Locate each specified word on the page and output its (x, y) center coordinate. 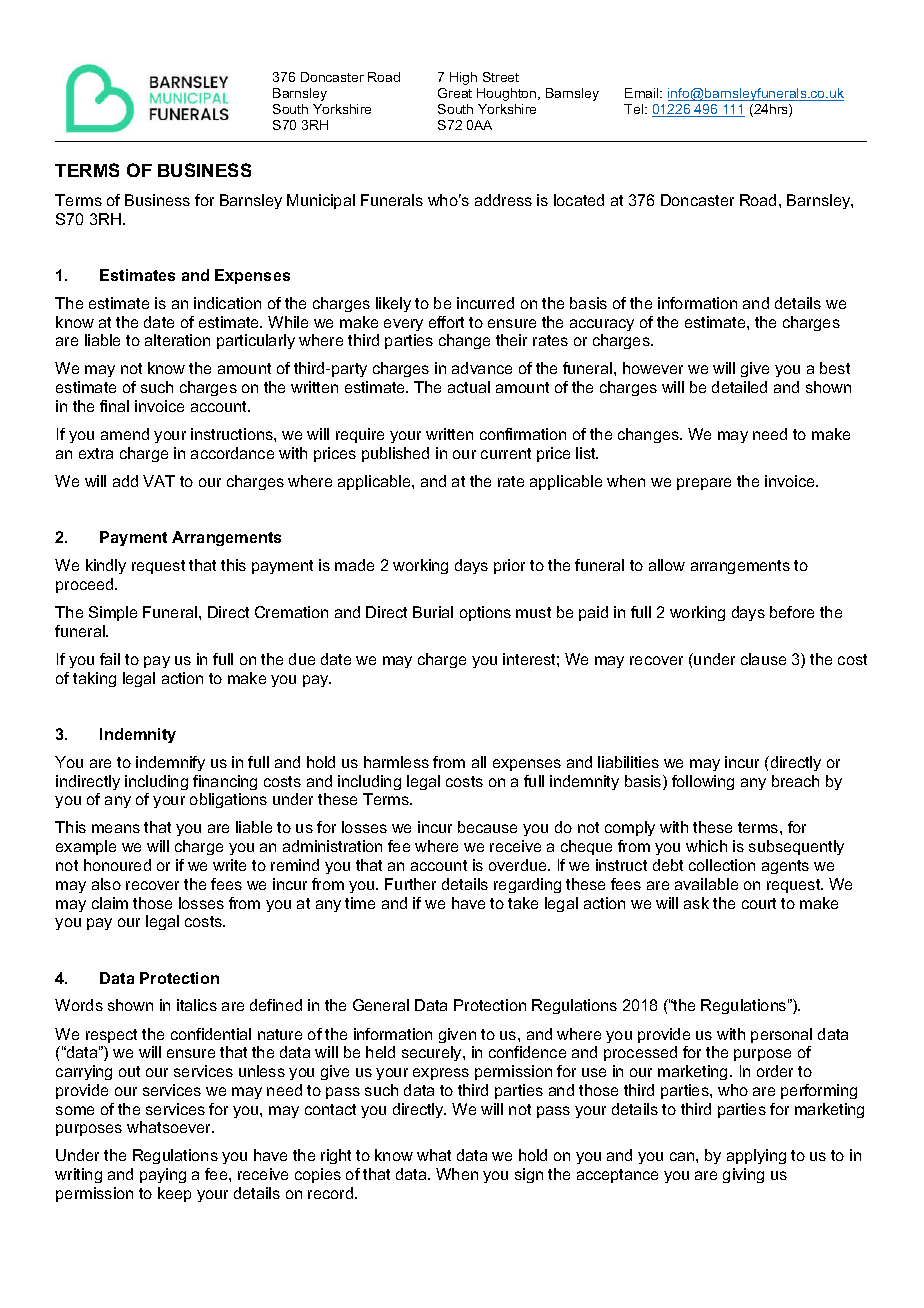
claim (110, 903)
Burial (433, 612)
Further (410, 884)
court (759, 903)
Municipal (321, 201)
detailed (739, 387)
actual (469, 387)
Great (455, 93)
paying (163, 1175)
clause (763, 659)
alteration (177, 340)
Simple (113, 613)
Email (643, 93)
